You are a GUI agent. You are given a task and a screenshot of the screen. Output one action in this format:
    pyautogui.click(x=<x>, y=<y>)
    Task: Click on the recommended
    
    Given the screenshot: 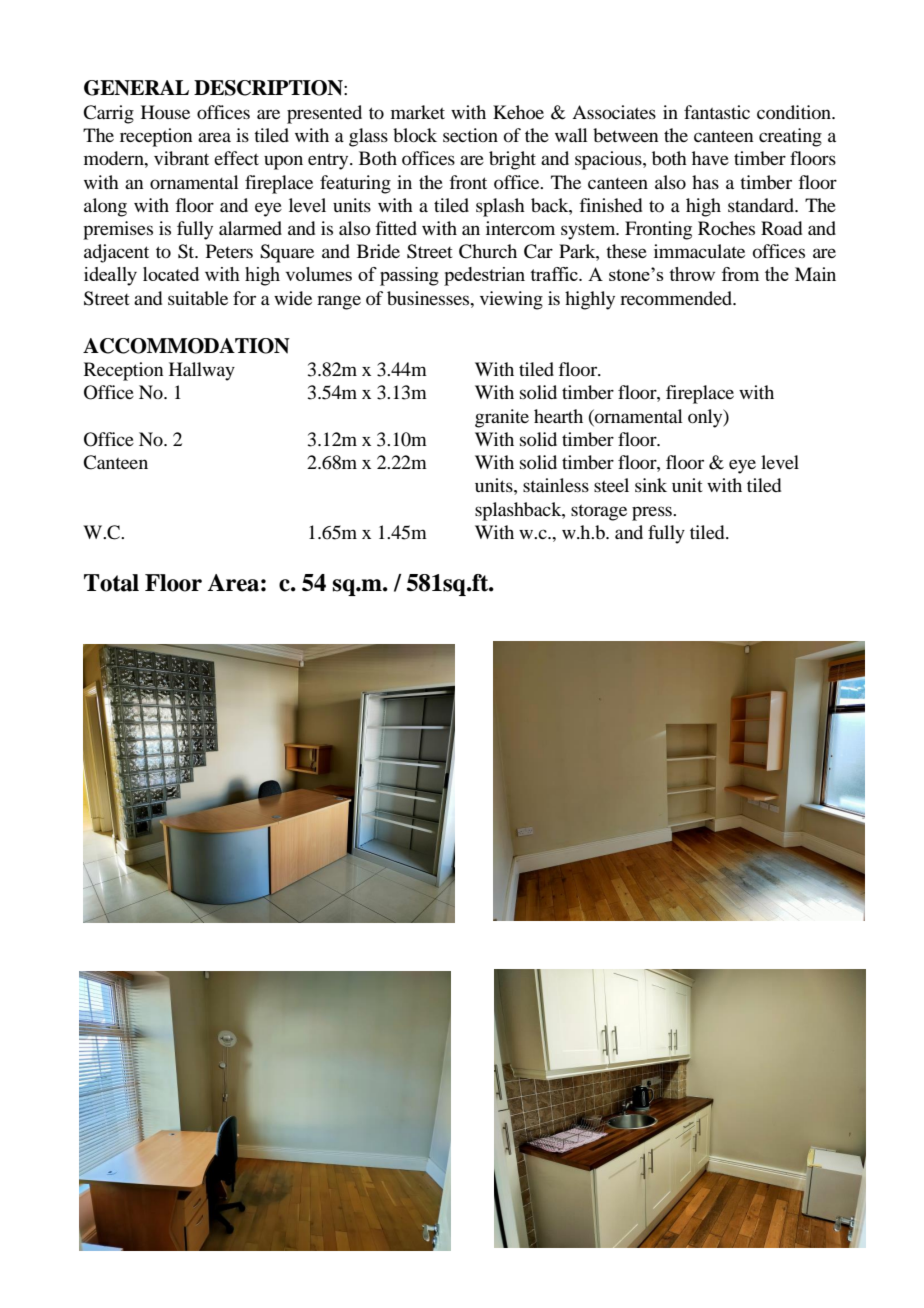 What is the action you would take?
    pyautogui.click(x=677, y=298)
